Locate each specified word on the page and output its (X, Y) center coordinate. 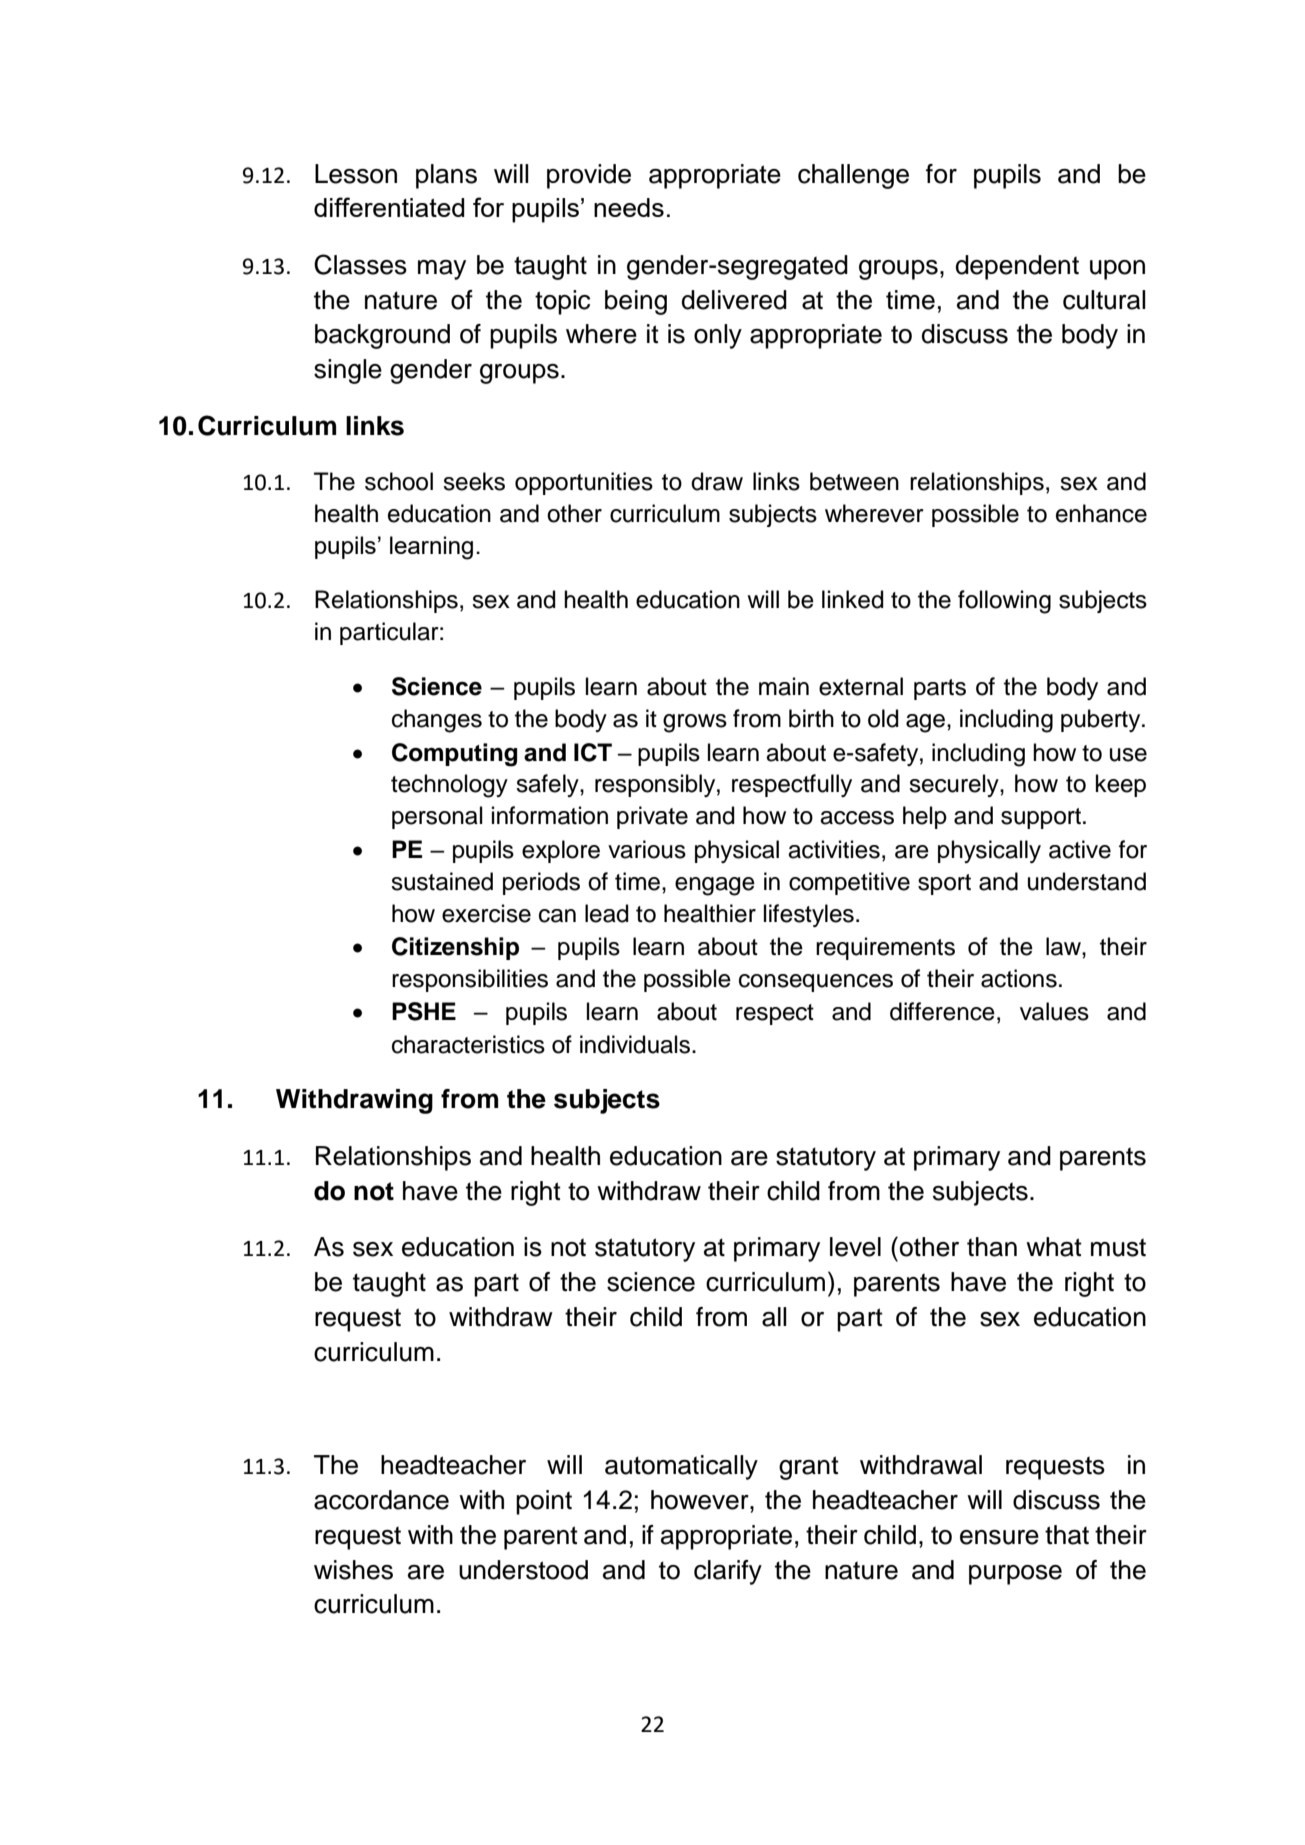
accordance (381, 1500)
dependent (1017, 267)
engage (715, 886)
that (1067, 1535)
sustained (442, 881)
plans (446, 176)
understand (1087, 881)
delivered (734, 300)
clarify (728, 1572)
